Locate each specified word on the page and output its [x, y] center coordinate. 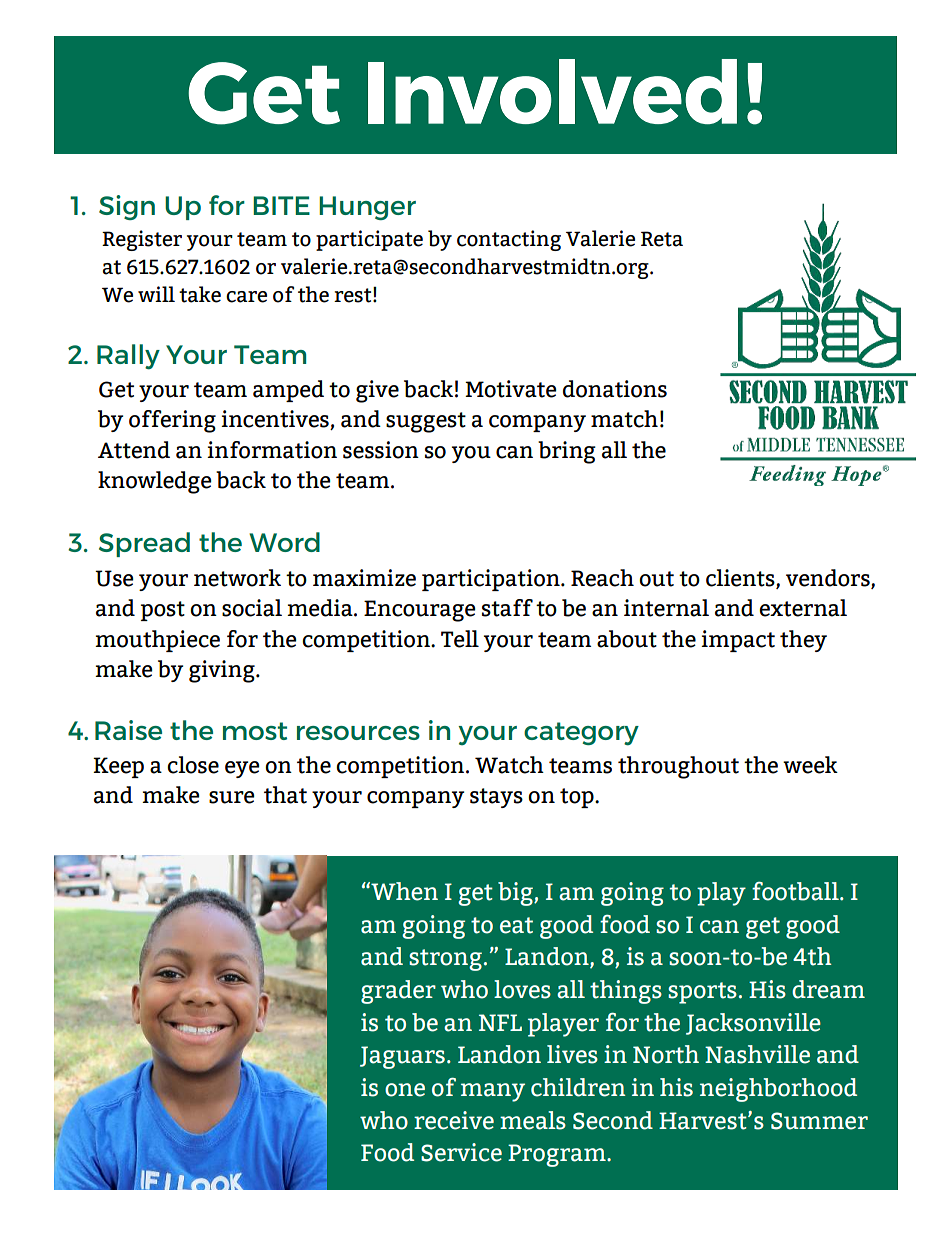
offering [172, 421]
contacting [509, 240]
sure [232, 797]
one [405, 1090]
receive [454, 1120]
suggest [426, 422]
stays [496, 798]
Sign [127, 207]
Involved [552, 91]
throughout [678, 767]
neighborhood [778, 1090]
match [624, 419]
